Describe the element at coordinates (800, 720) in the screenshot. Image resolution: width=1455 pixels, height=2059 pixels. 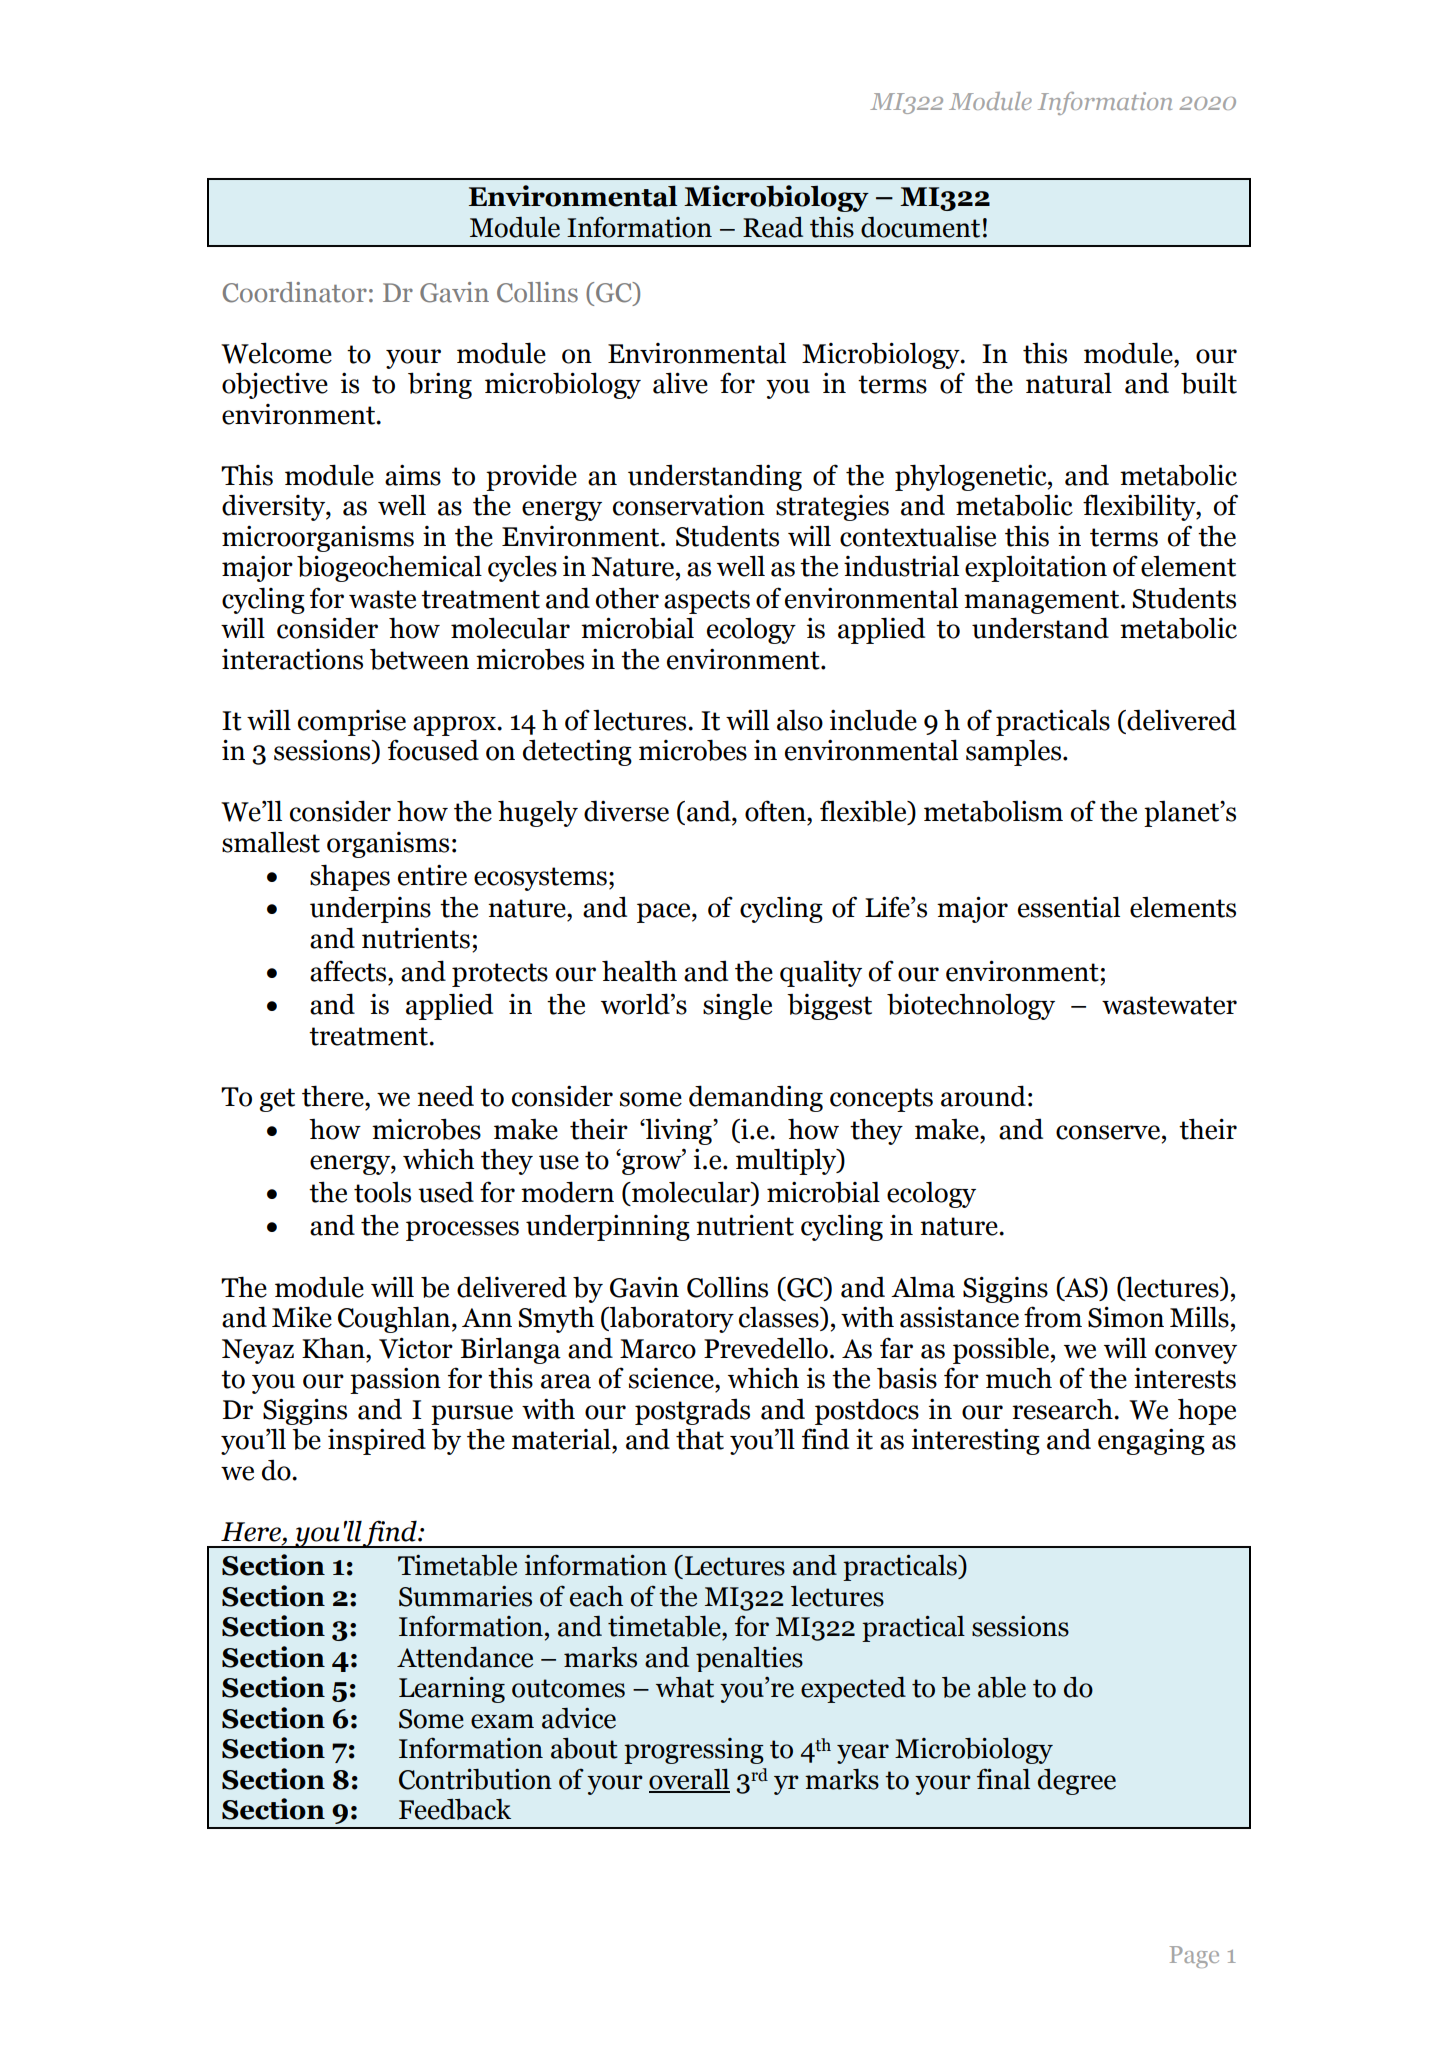
I see `also` at that location.
